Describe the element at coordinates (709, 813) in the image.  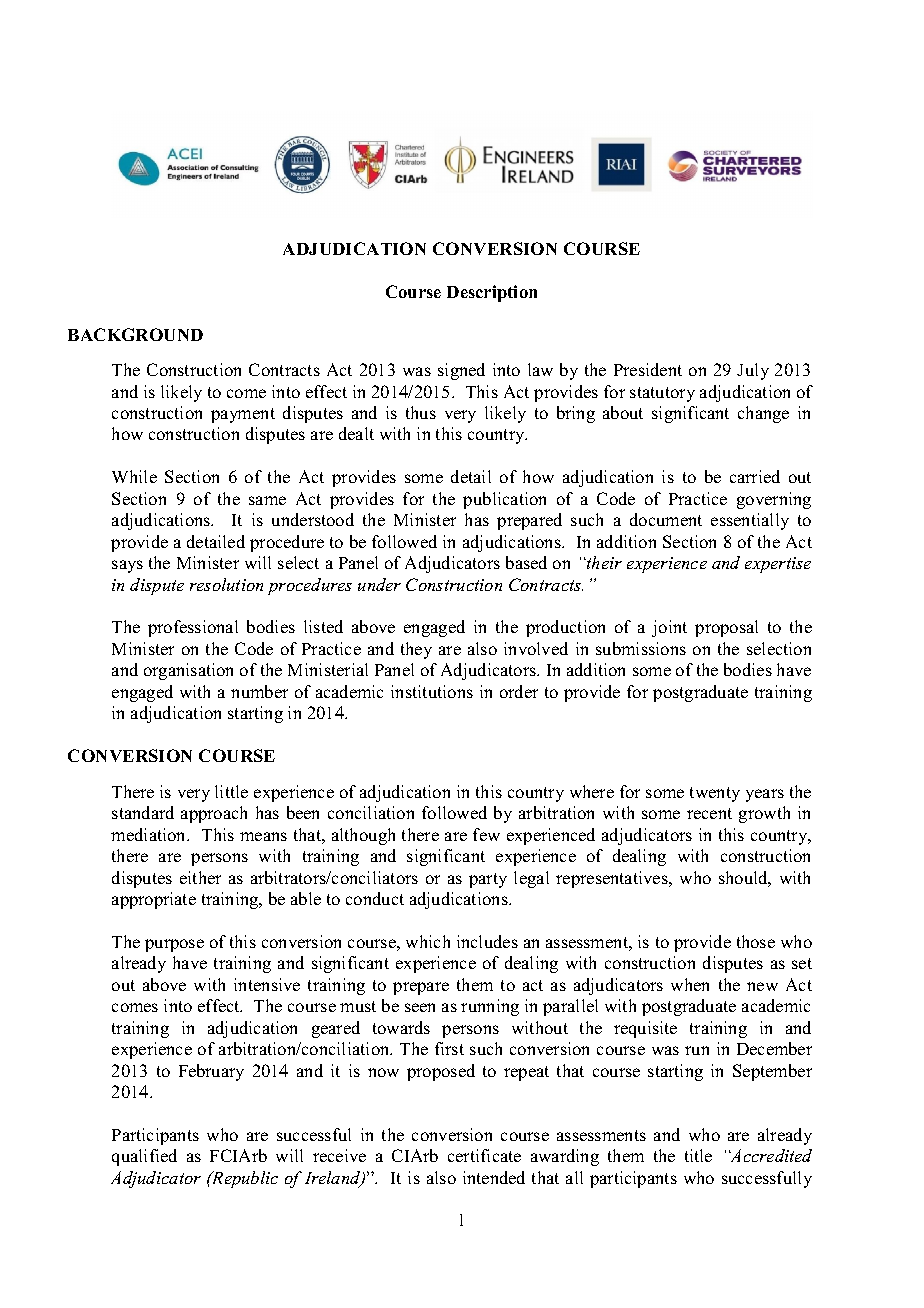
I see `recent` at that location.
